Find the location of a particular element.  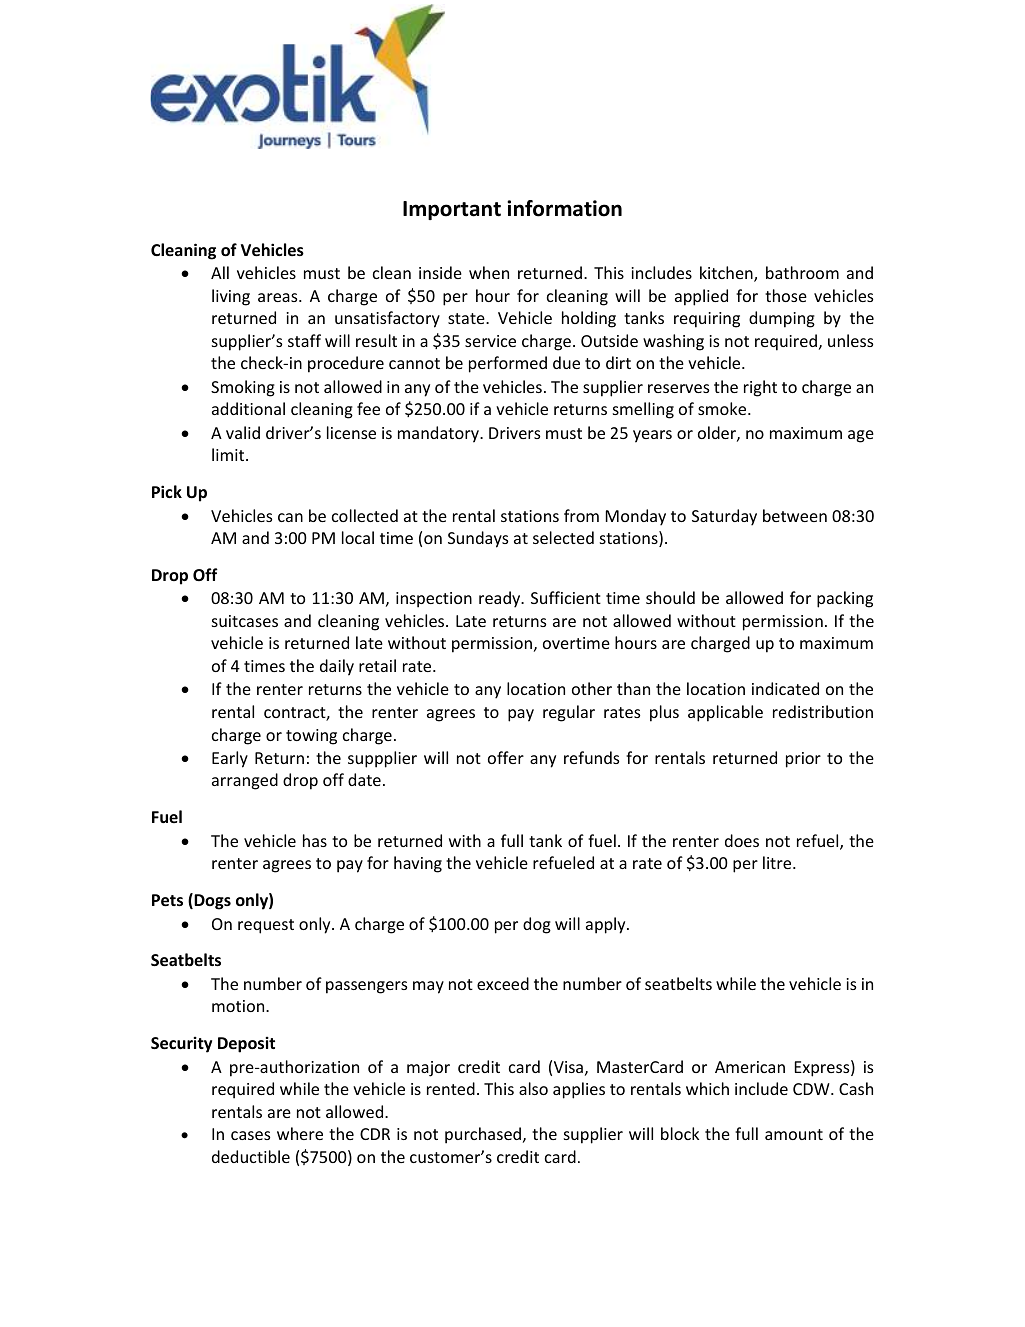

additional is located at coordinates (248, 408).
